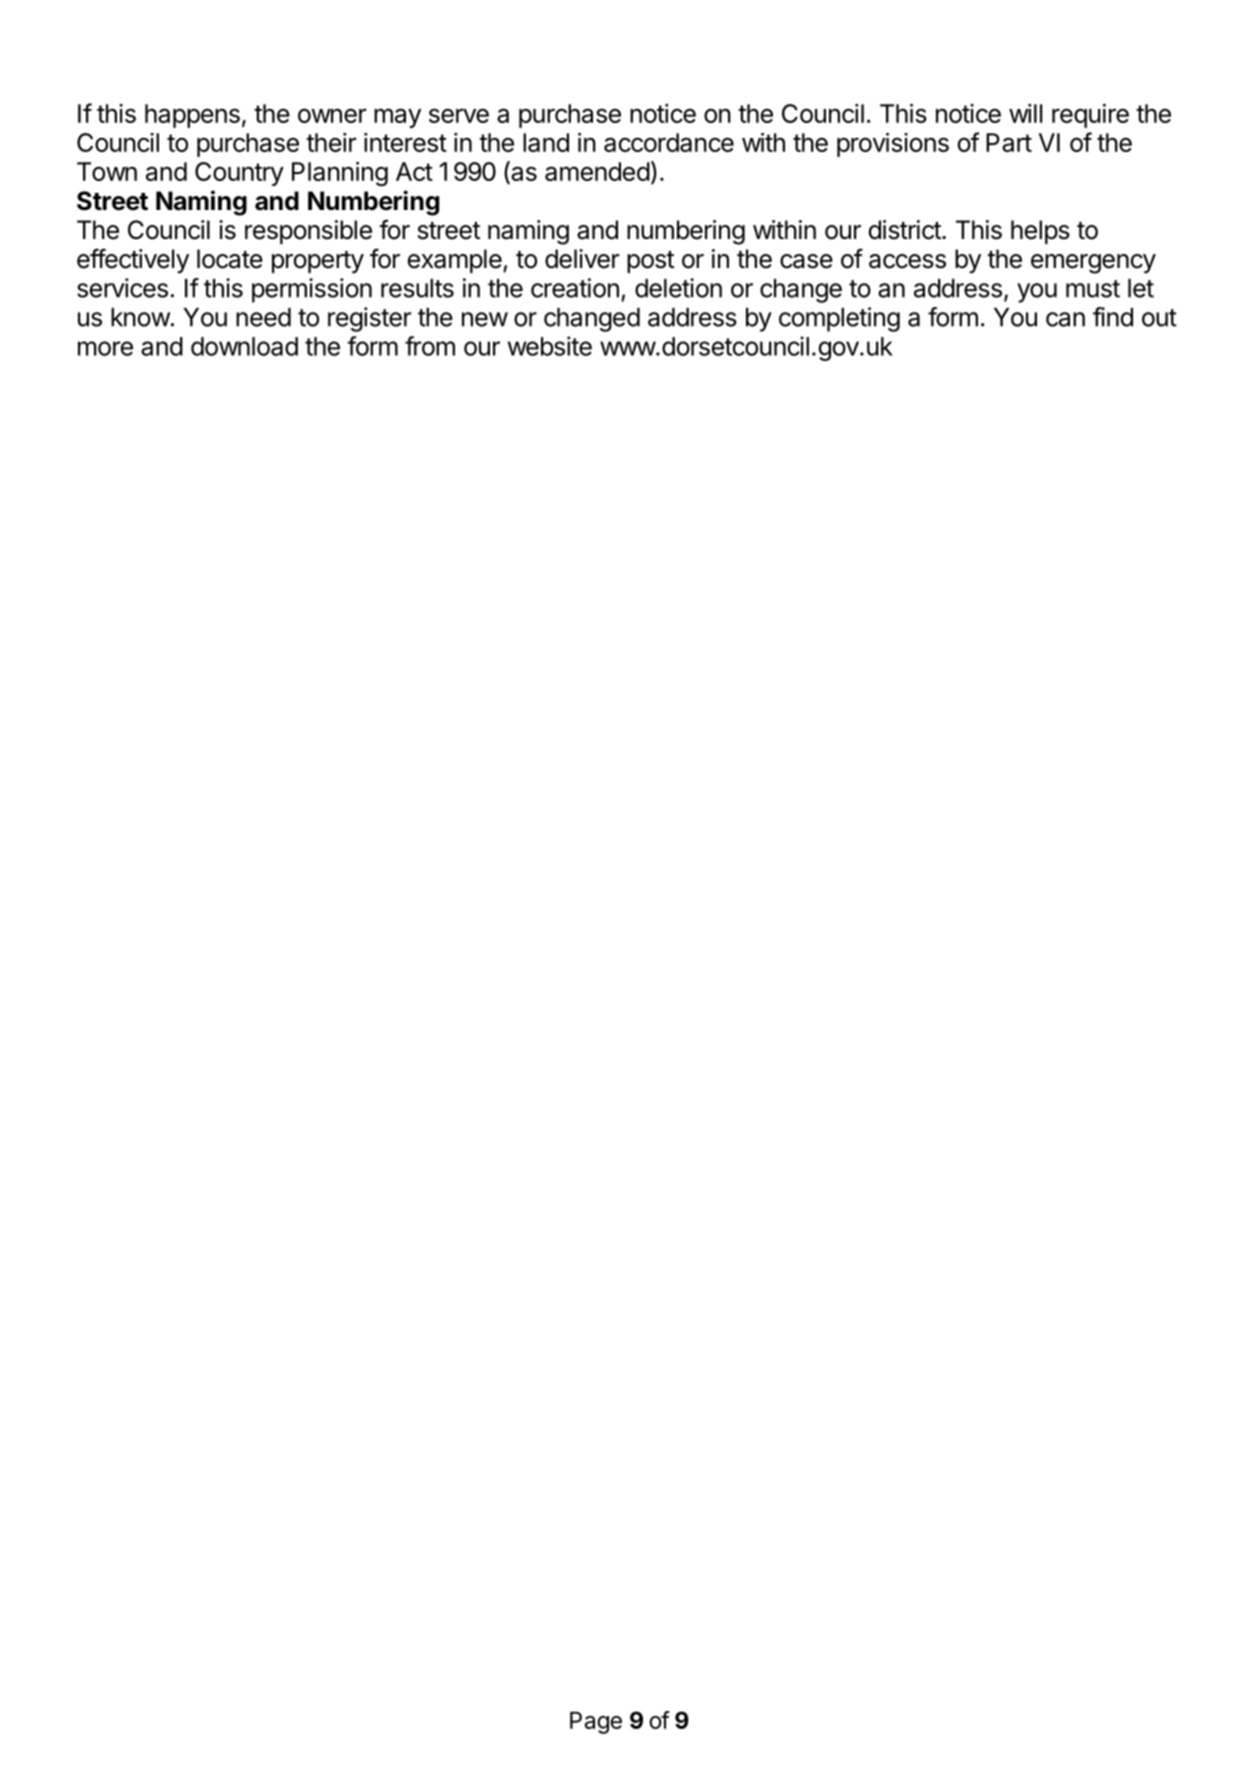  Describe the element at coordinates (244, 346) in the screenshot. I see `download` at that location.
